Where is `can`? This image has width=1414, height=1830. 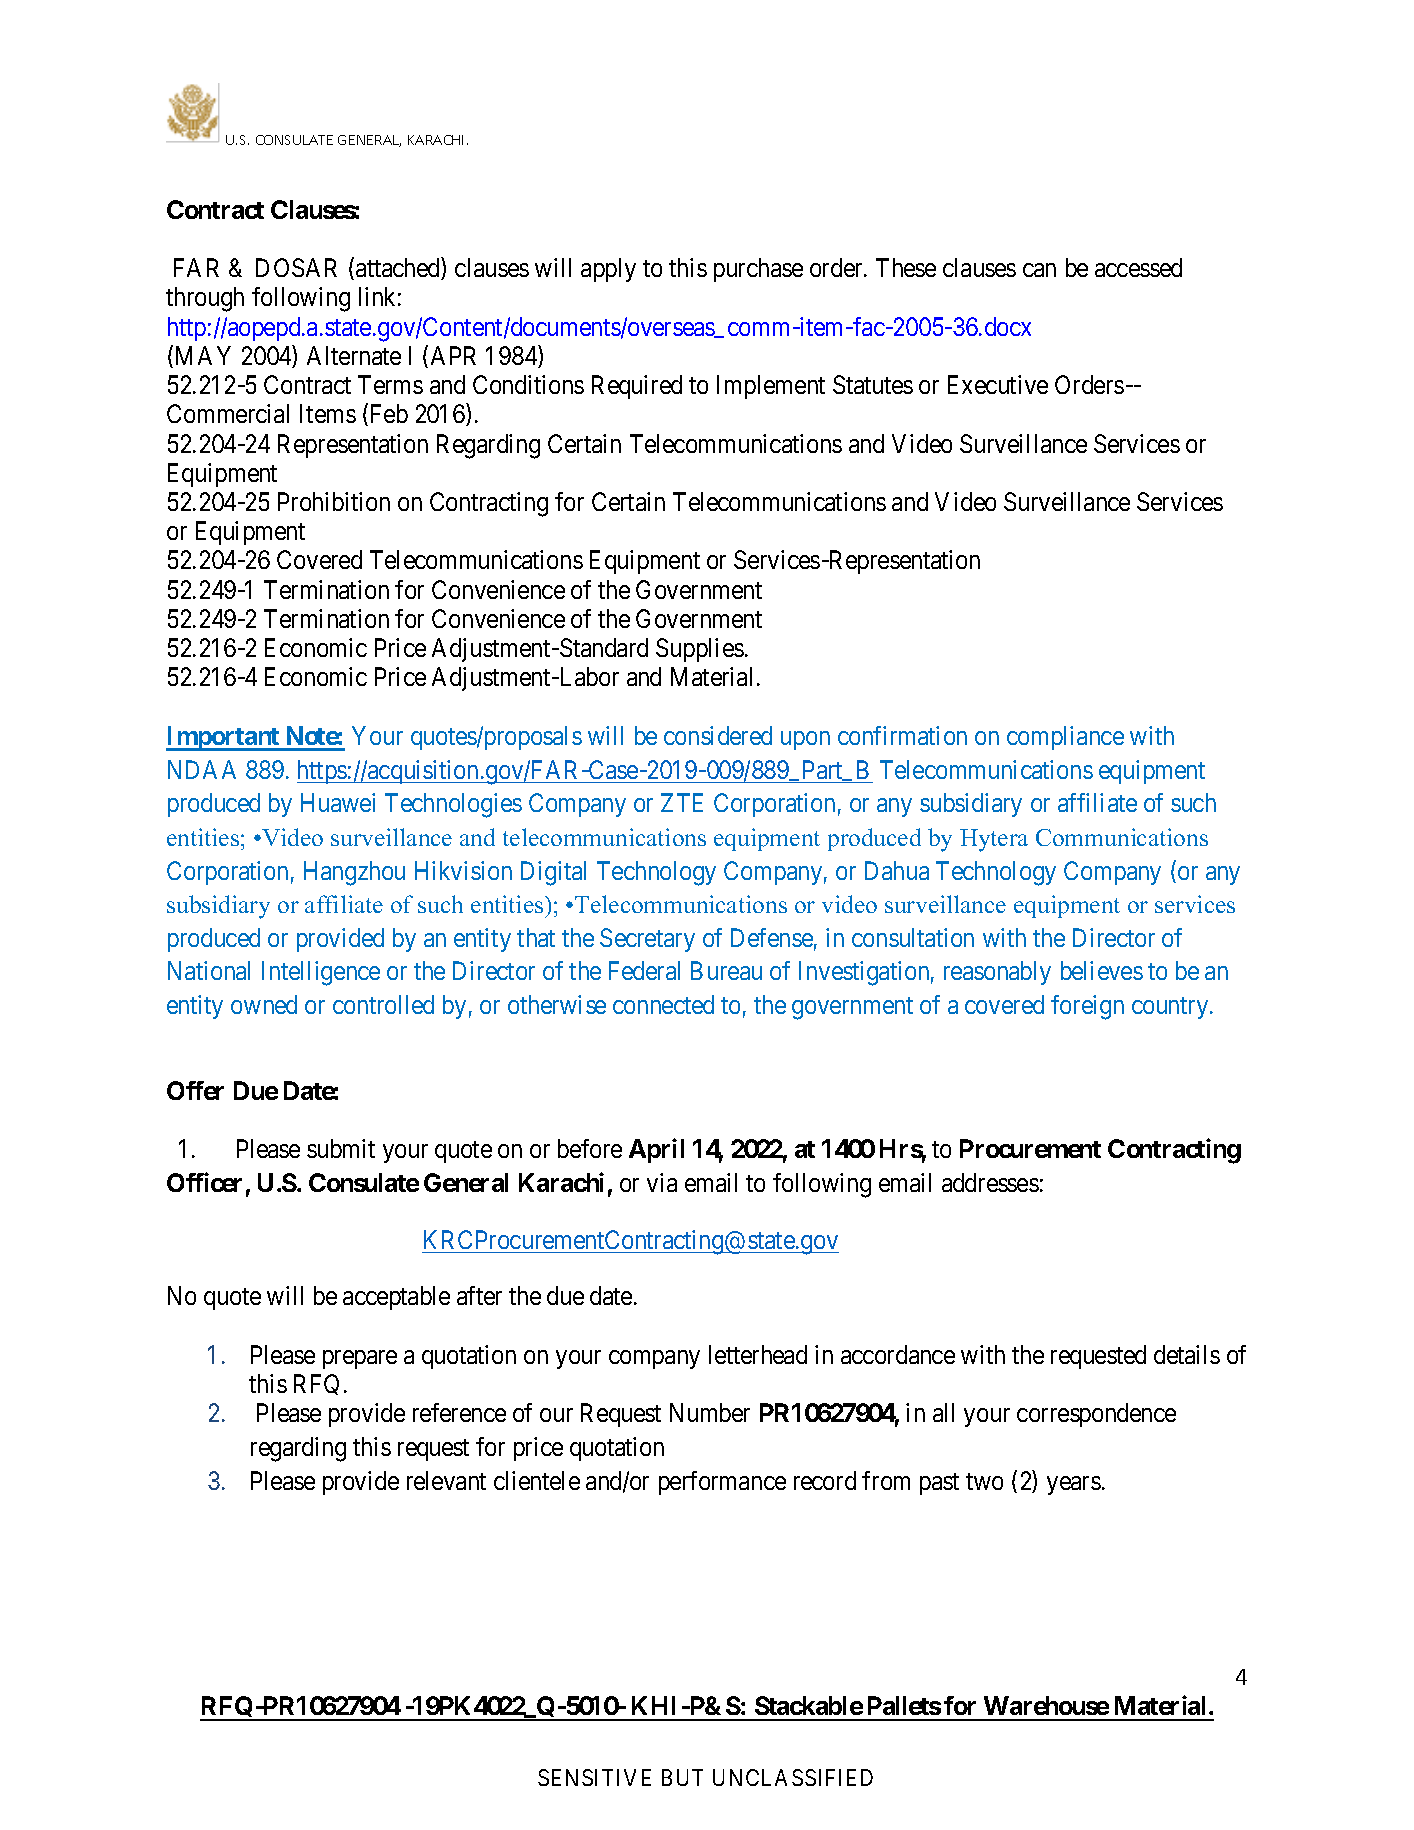 can is located at coordinates (1039, 270).
